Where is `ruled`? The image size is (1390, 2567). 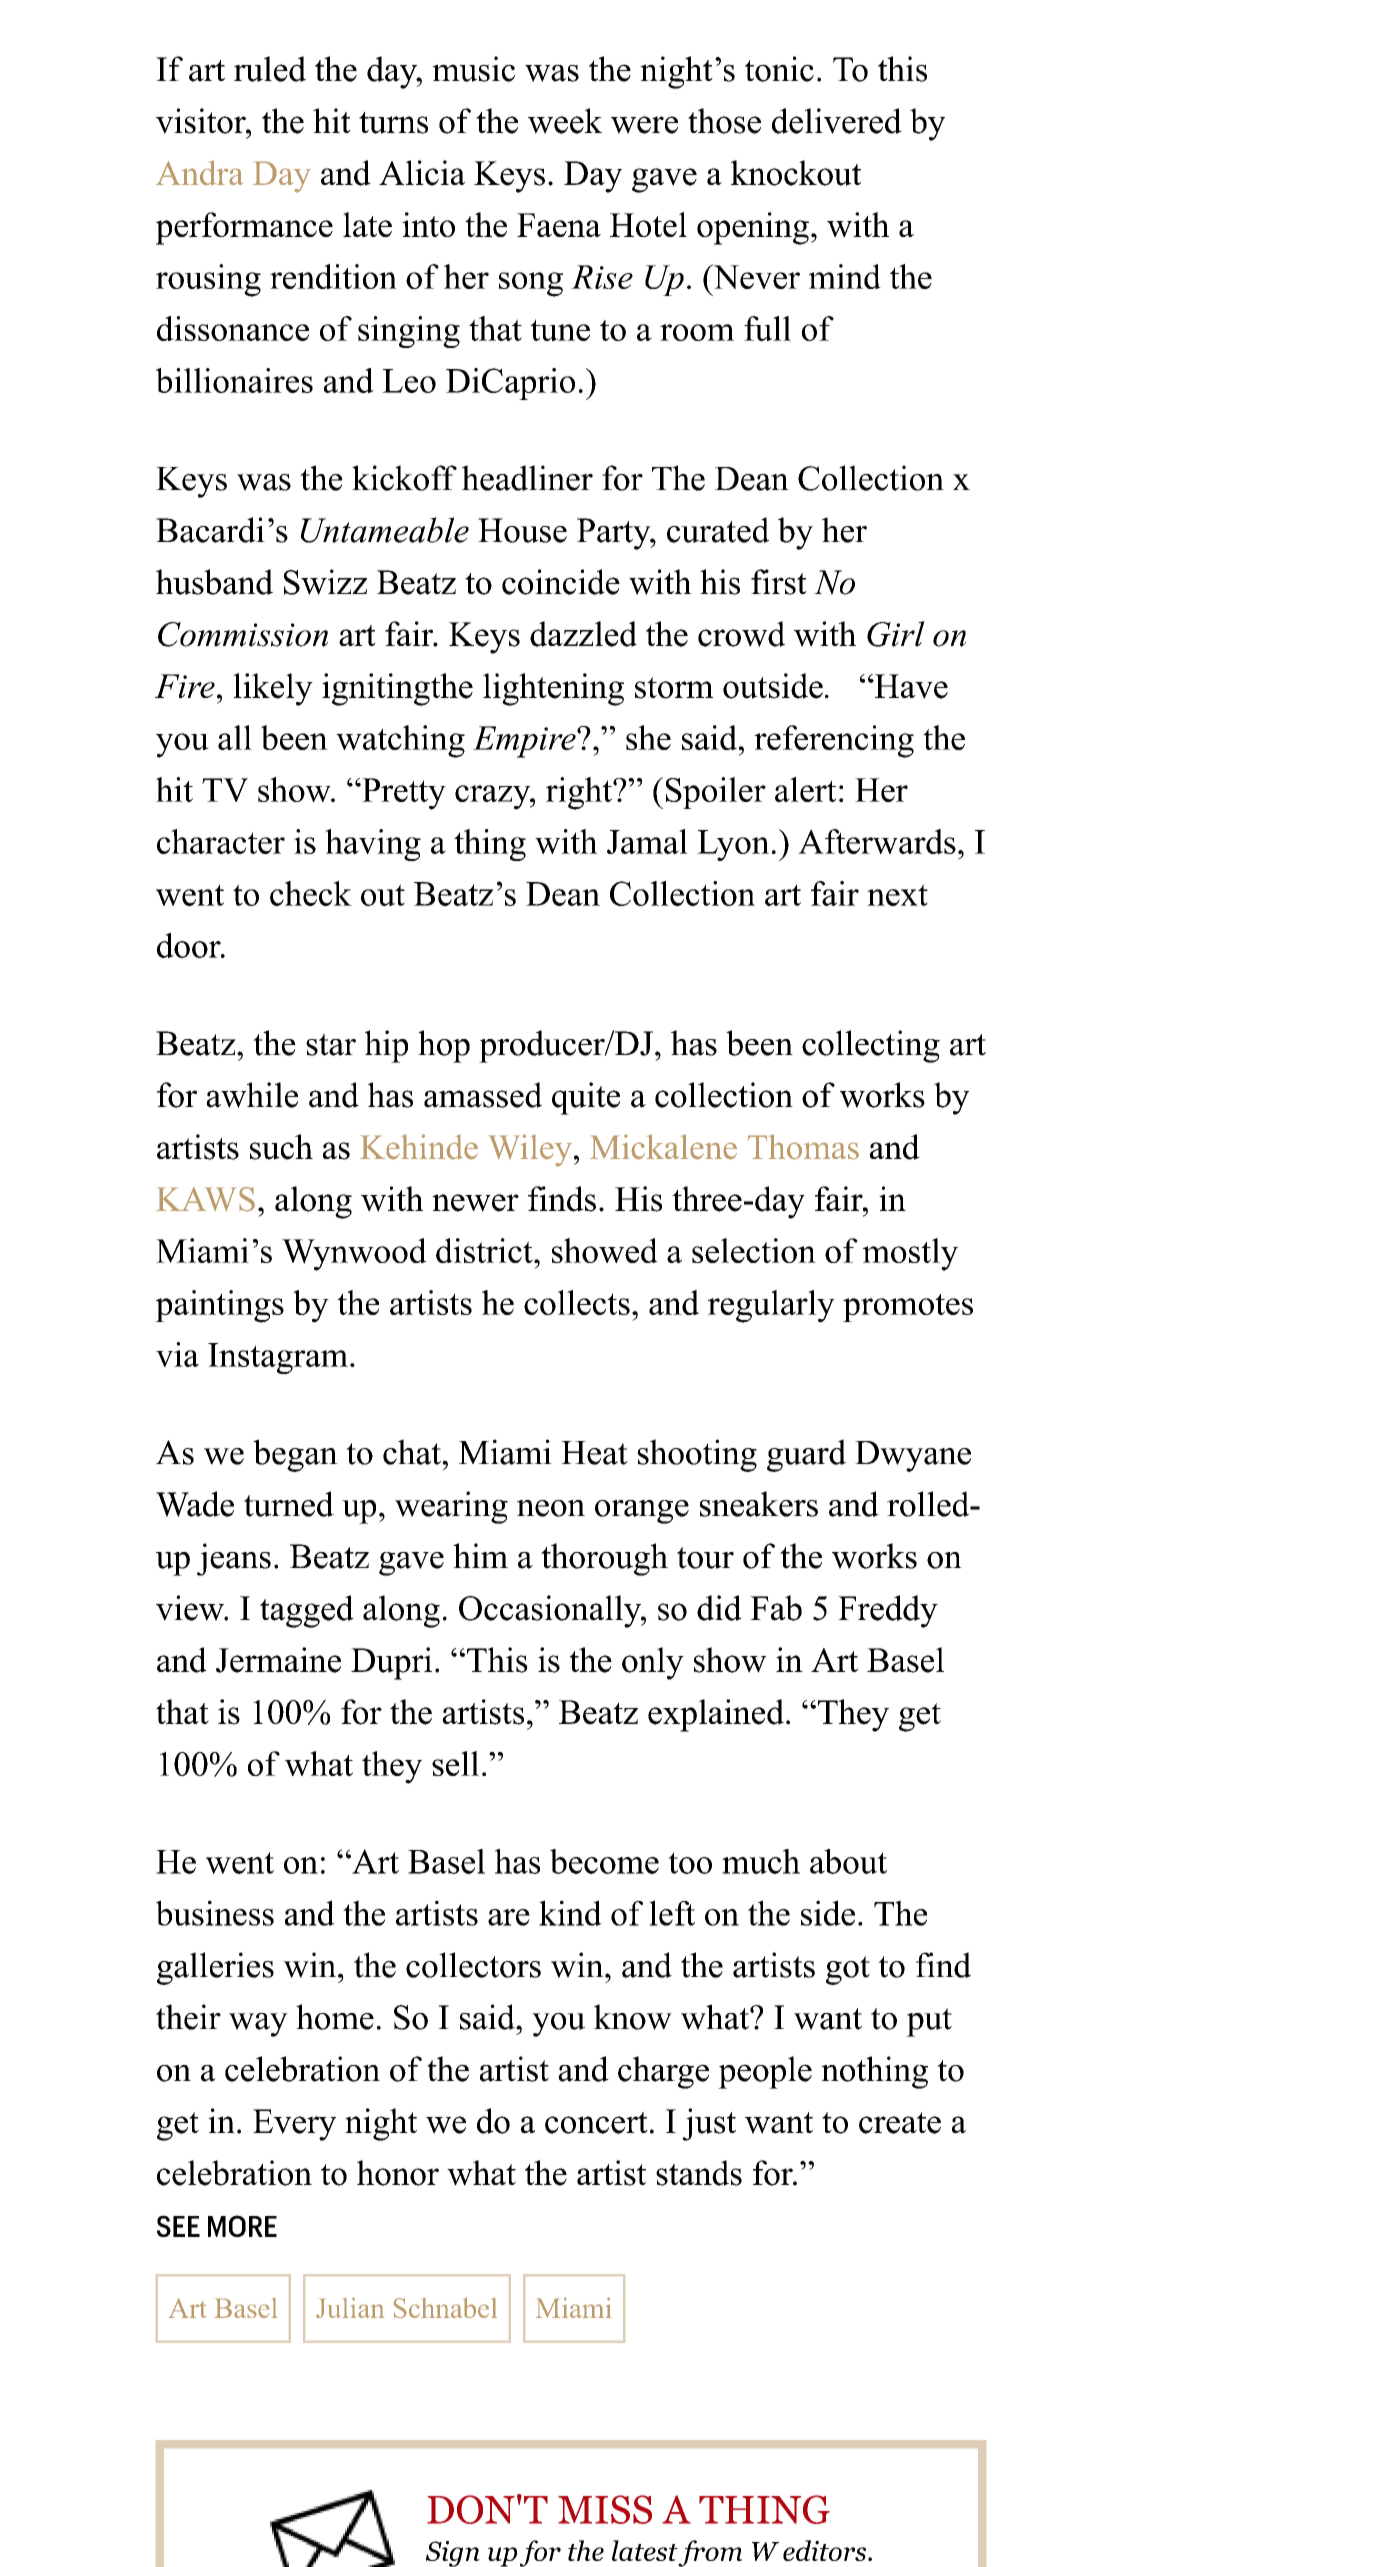 ruled is located at coordinates (270, 69).
